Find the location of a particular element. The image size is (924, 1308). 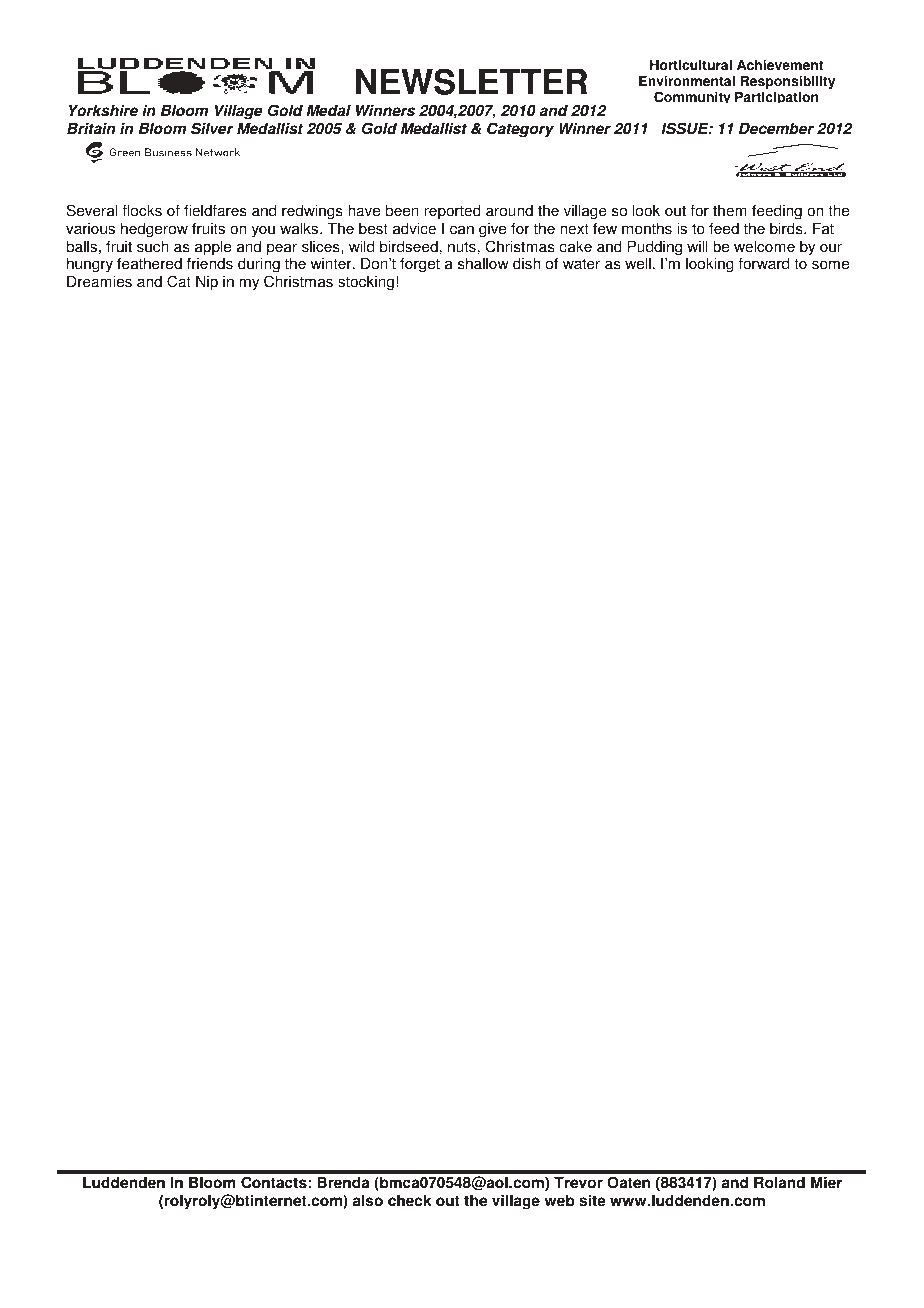

Participation is located at coordinates (776, 97).
